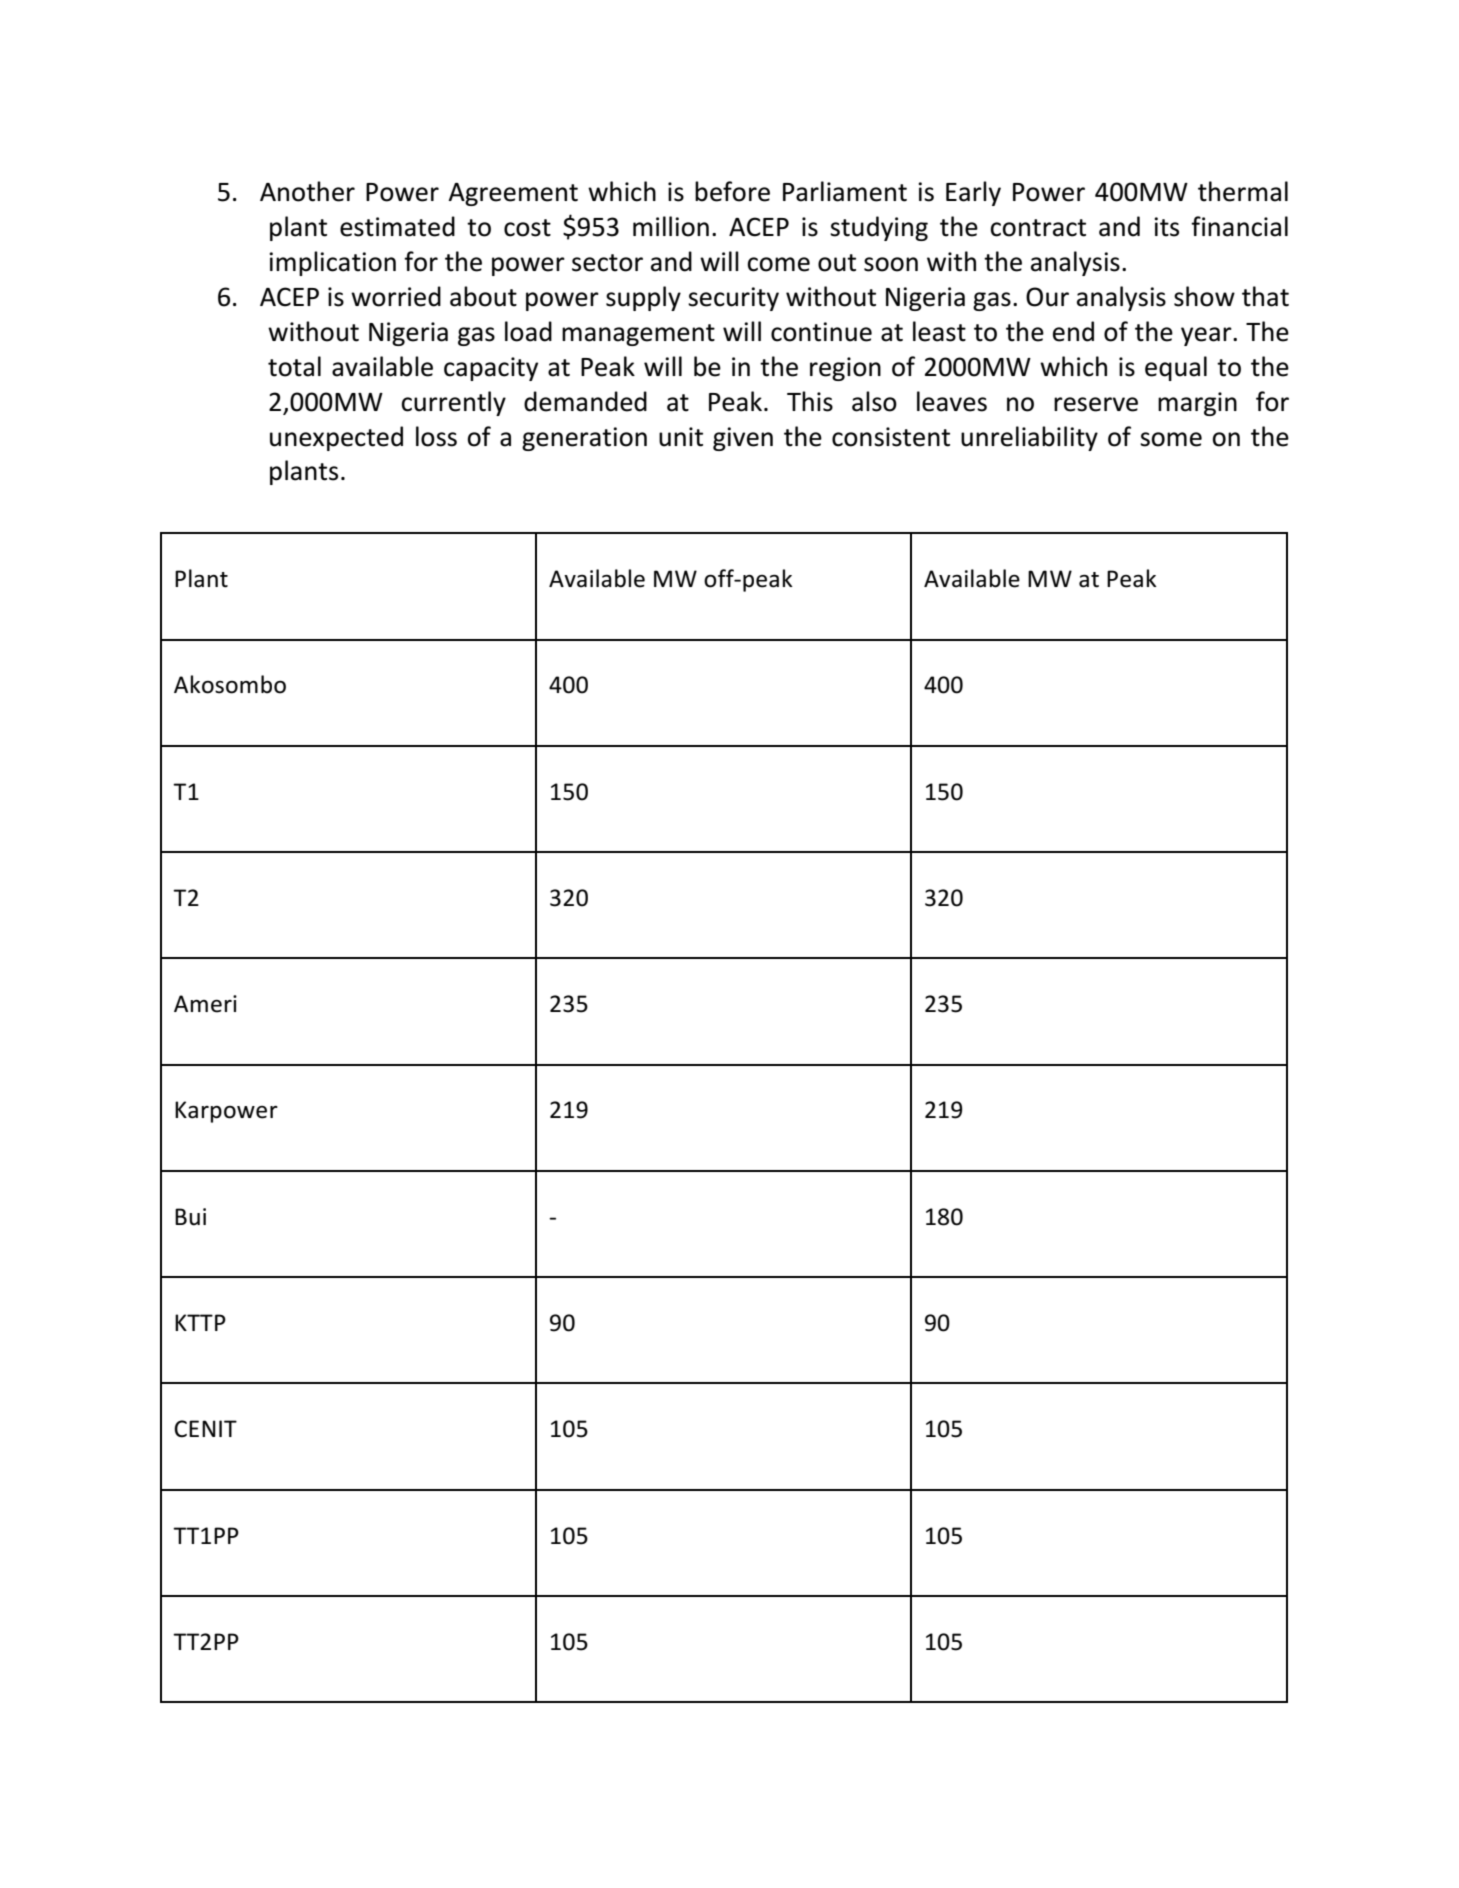  I want to click on unit, so click(681, 437).
